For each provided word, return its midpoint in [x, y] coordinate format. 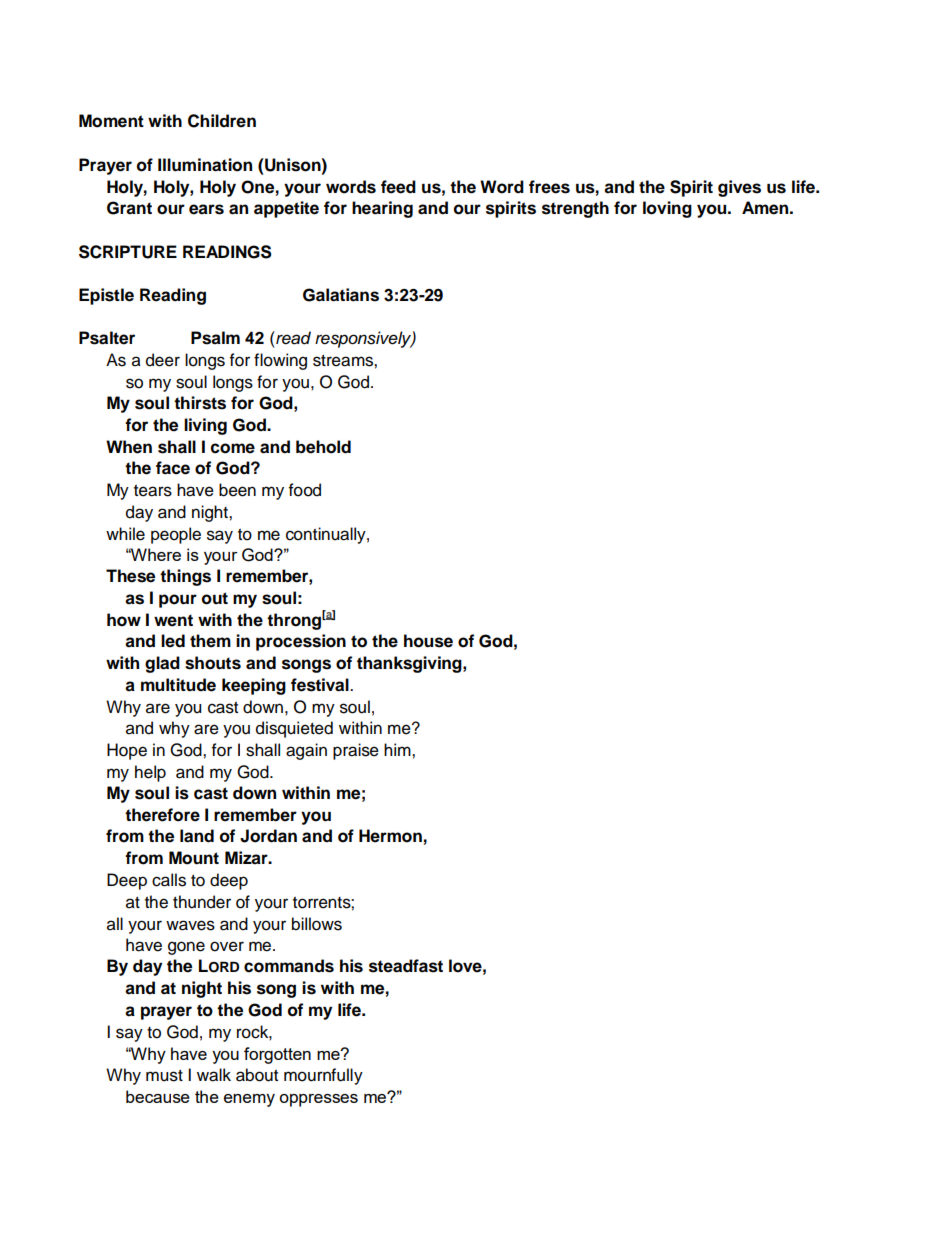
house [428, 641]
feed [398, 187]
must [164, 1076]
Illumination [205, 165]
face [173, 468]
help [150, 773]
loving [667, 209]
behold [323, 447]
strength [575, 209]
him [398, 749]
